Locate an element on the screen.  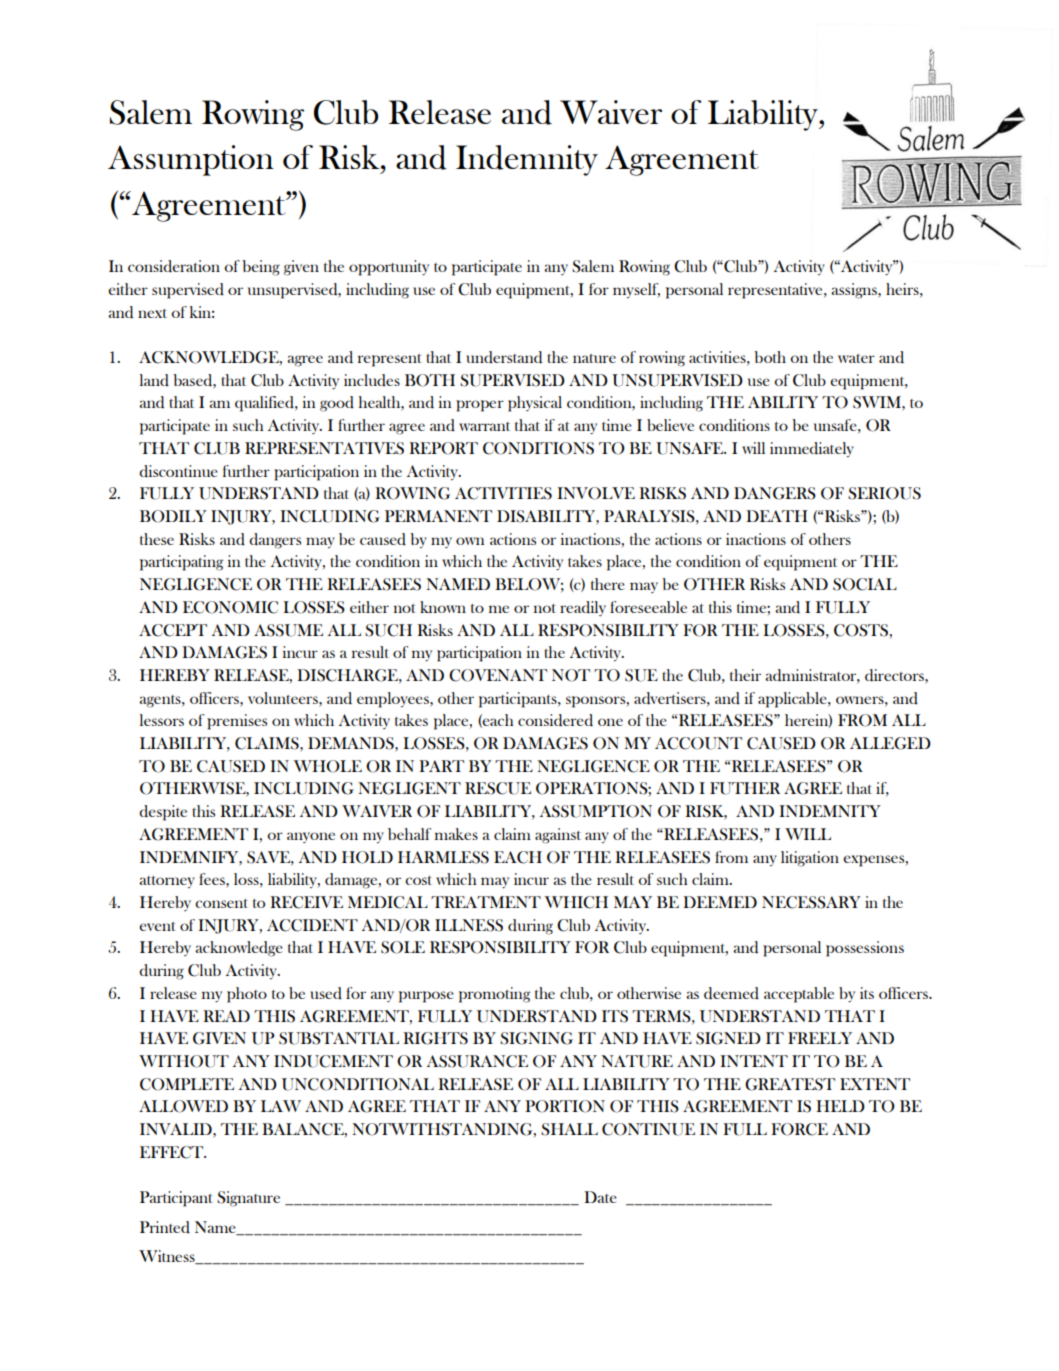
Date is located at coordinates (600, 1197).
